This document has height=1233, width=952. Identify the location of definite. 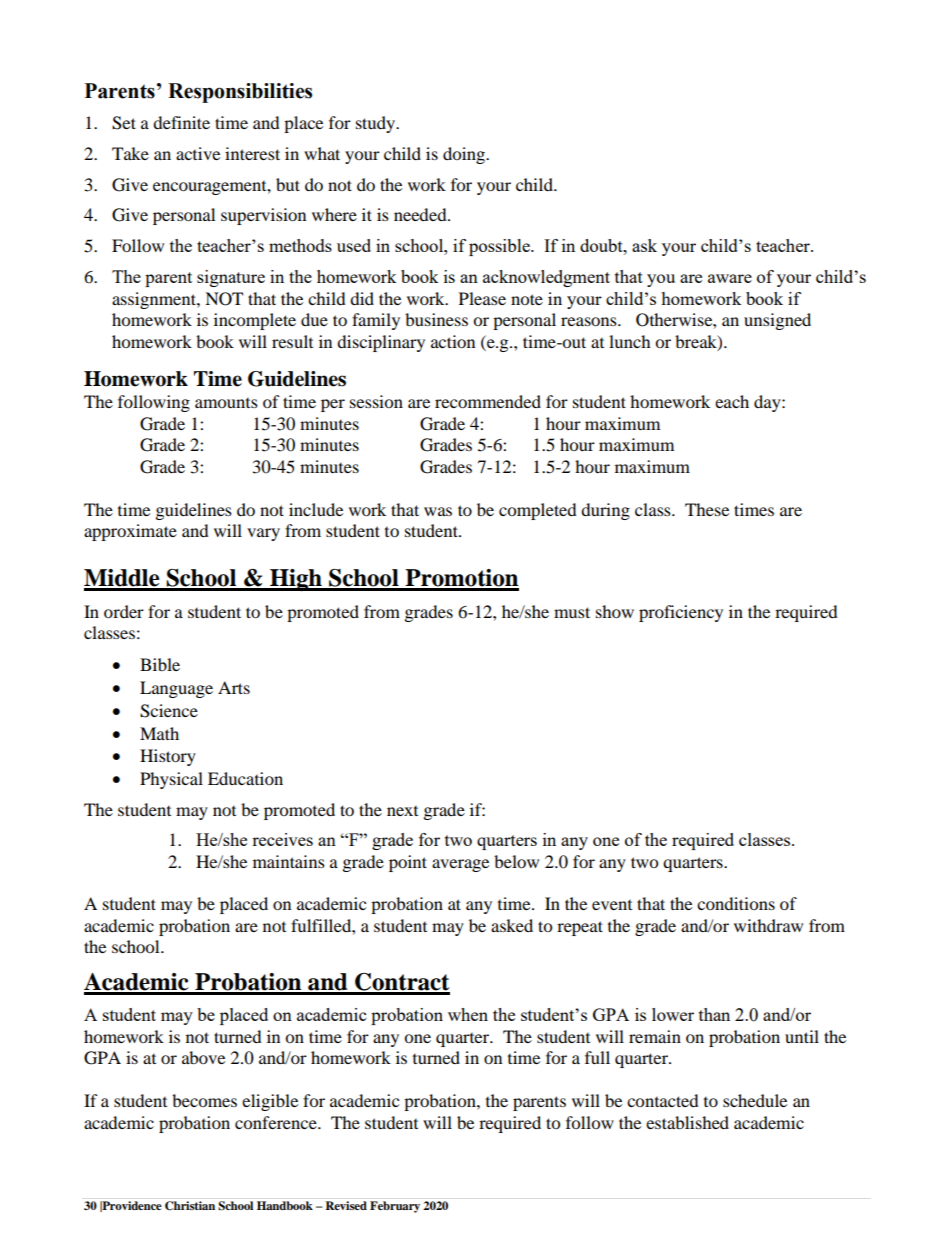
(181, 122).
